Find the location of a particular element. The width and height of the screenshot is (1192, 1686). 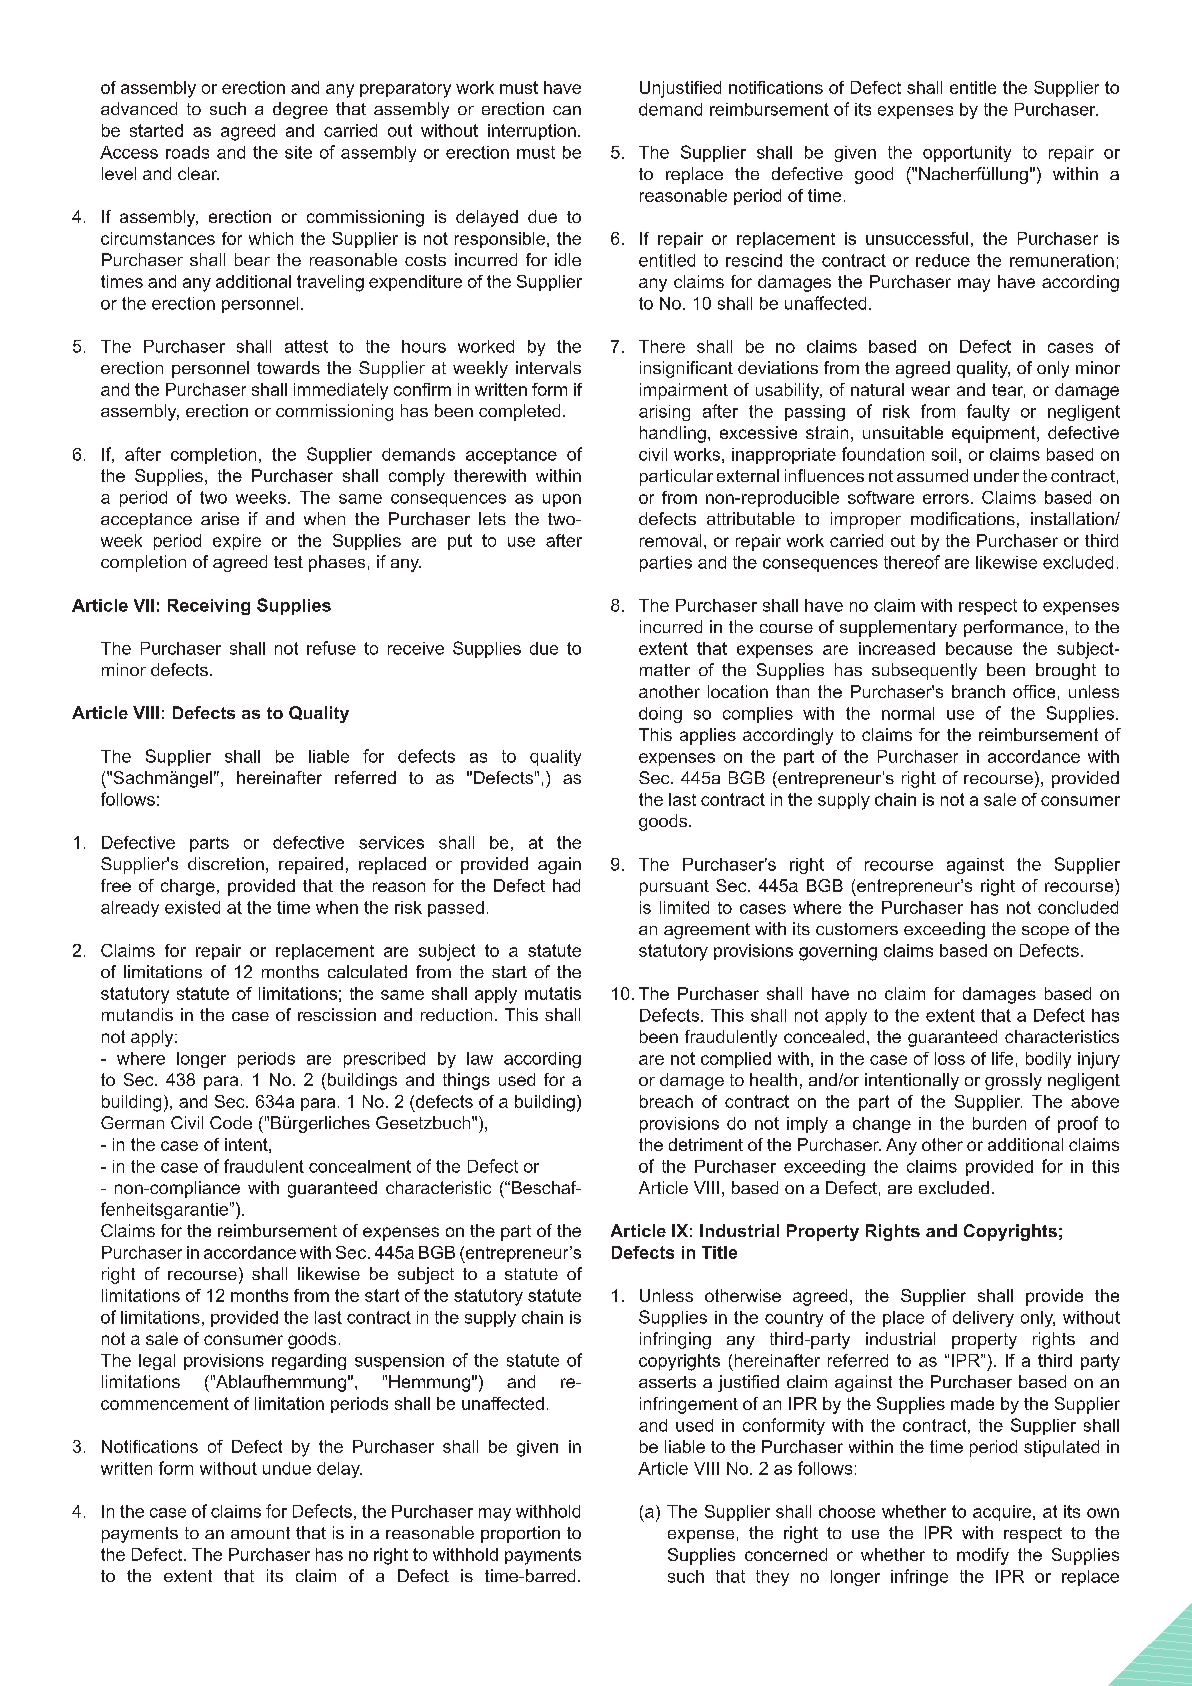

interruption is located at coordinates (532, 132).
